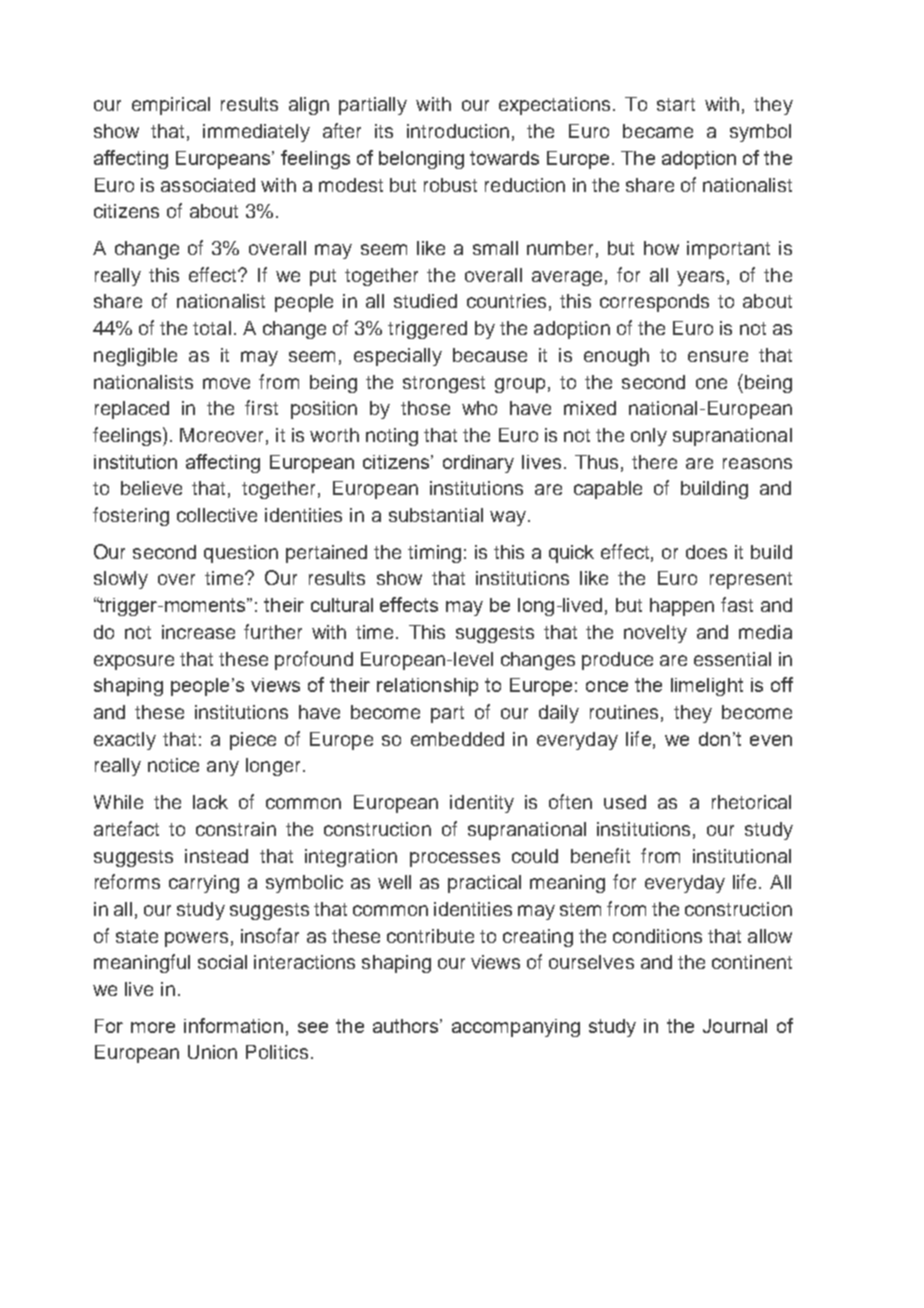 The height and width of the image is (1308, 924). I want to click on information, so click(233, 1025).
